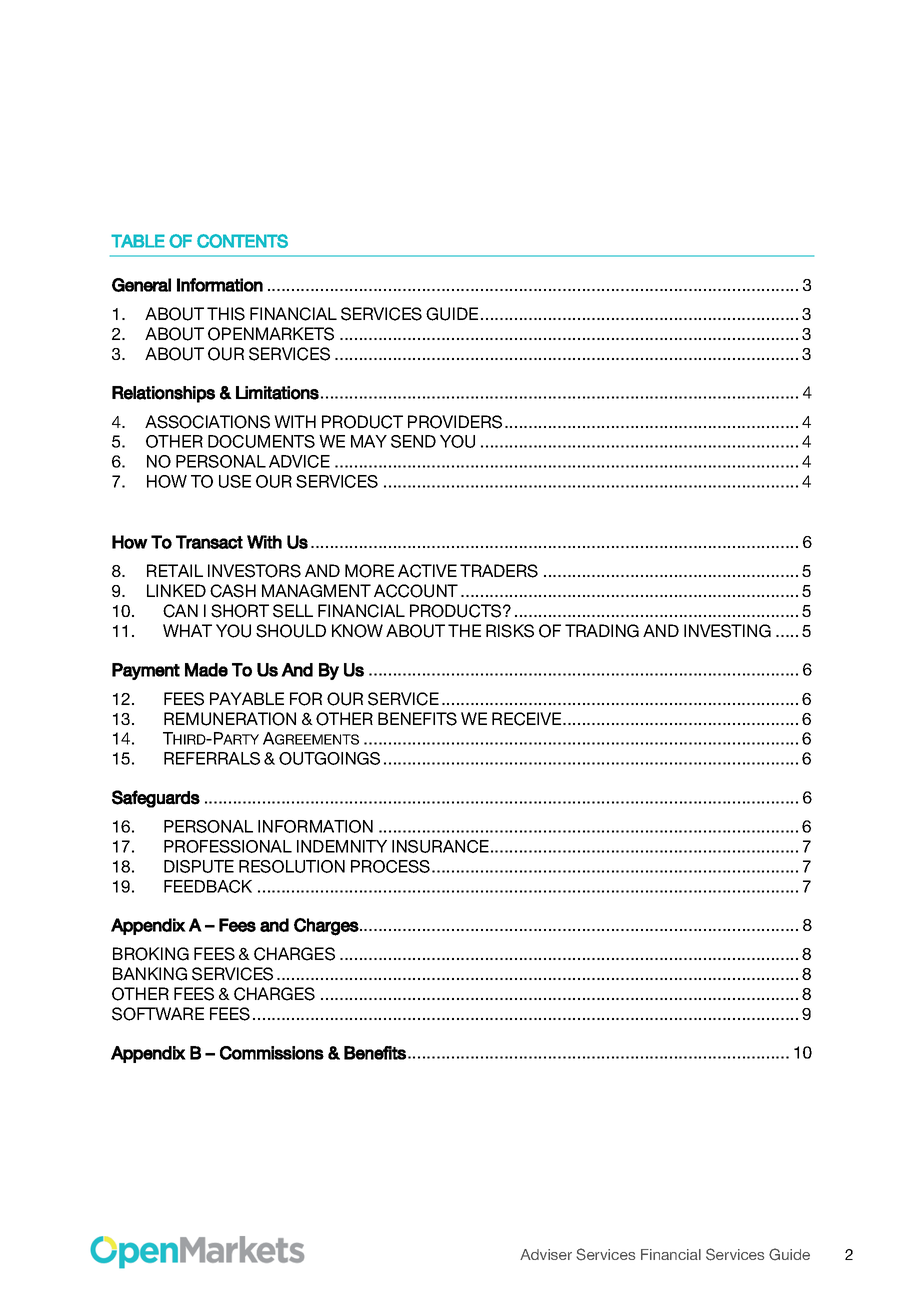  Describe the element at coordinates (242, 241) in the page. I see `CONTENTS` at that location.
